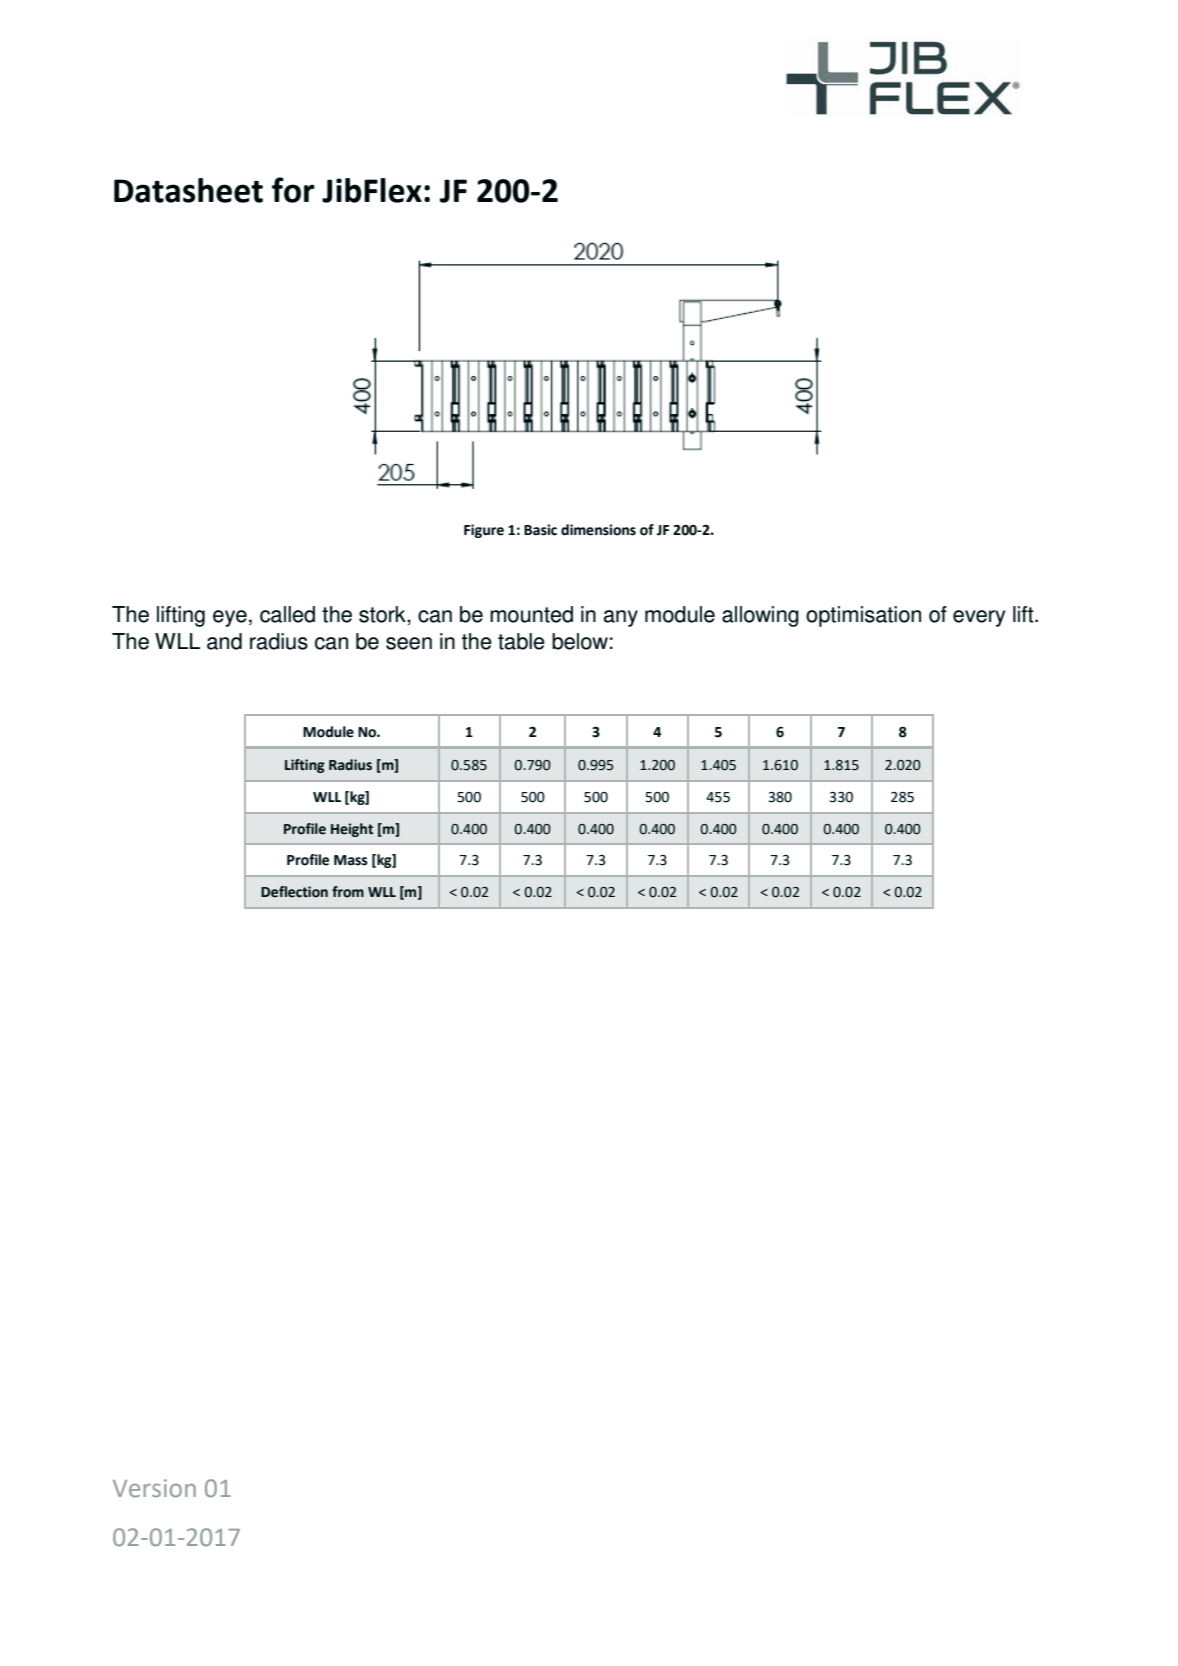 The width and height of the document is (1178, 1666). What do you see at coordinates (540, 530) in the document?
I see `Basic` at bounding box center [540, 530].
